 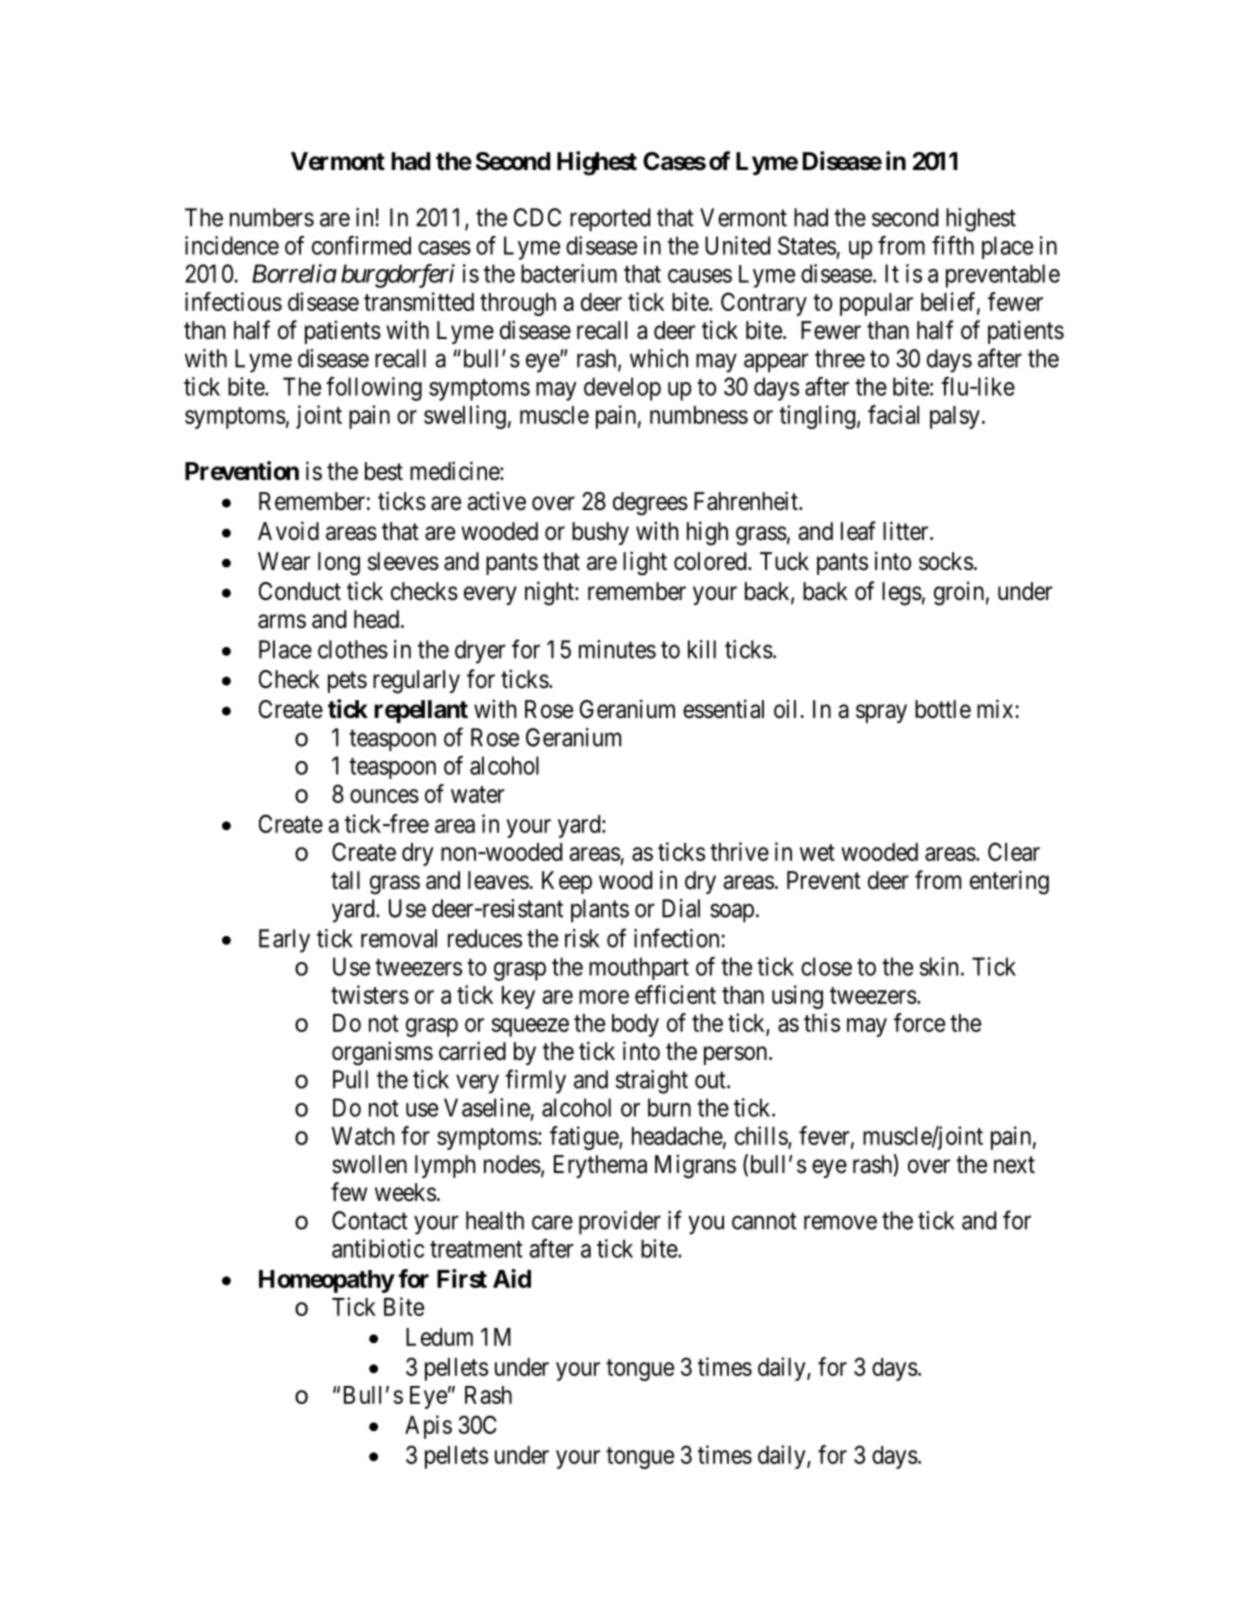 I want to click on long, so click(x=339, y=564).
